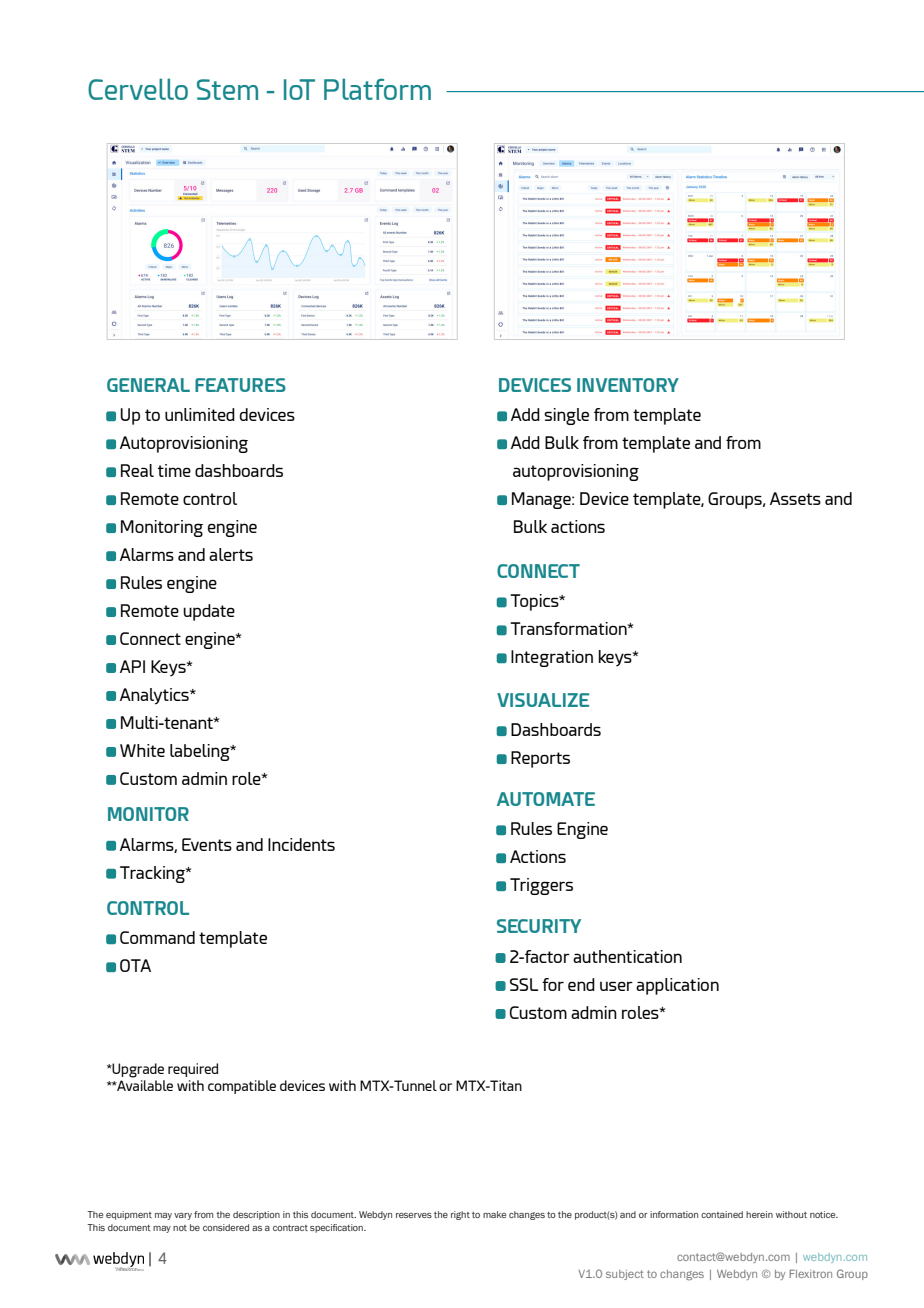 The height and width of the screenshot is (1308, 924). Describe the element at coordinates (226, 1227) in the screenshot. I see `considered` at that location.
